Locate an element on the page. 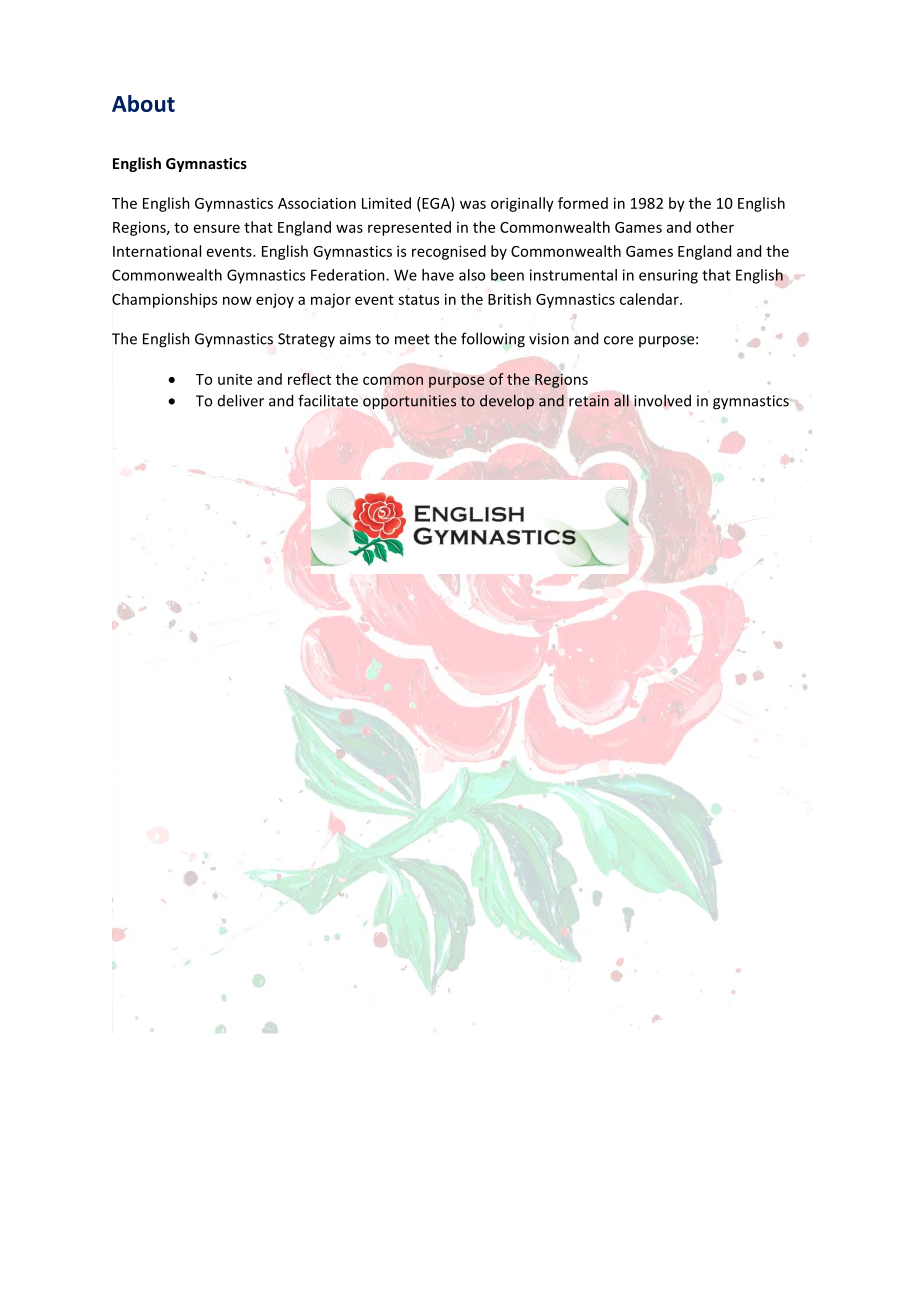  formed is located at coordinates (583, 203).
